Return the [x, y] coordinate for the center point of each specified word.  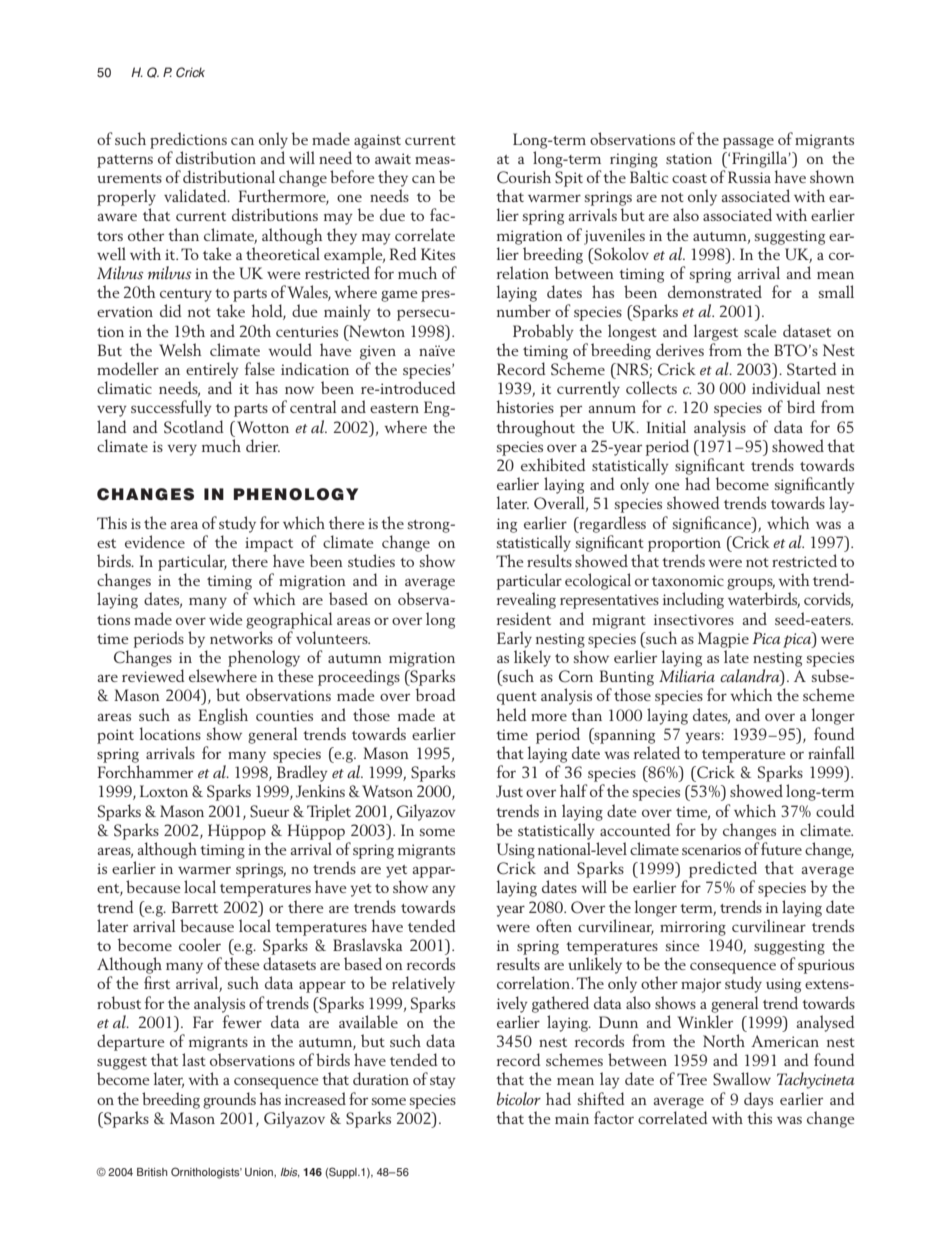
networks [241, 637]
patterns [125, 161]
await [393, 158]
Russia [749, 177]
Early [514, 639]
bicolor [519, 1098]
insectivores [694, 619]
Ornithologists [206, 1173]
